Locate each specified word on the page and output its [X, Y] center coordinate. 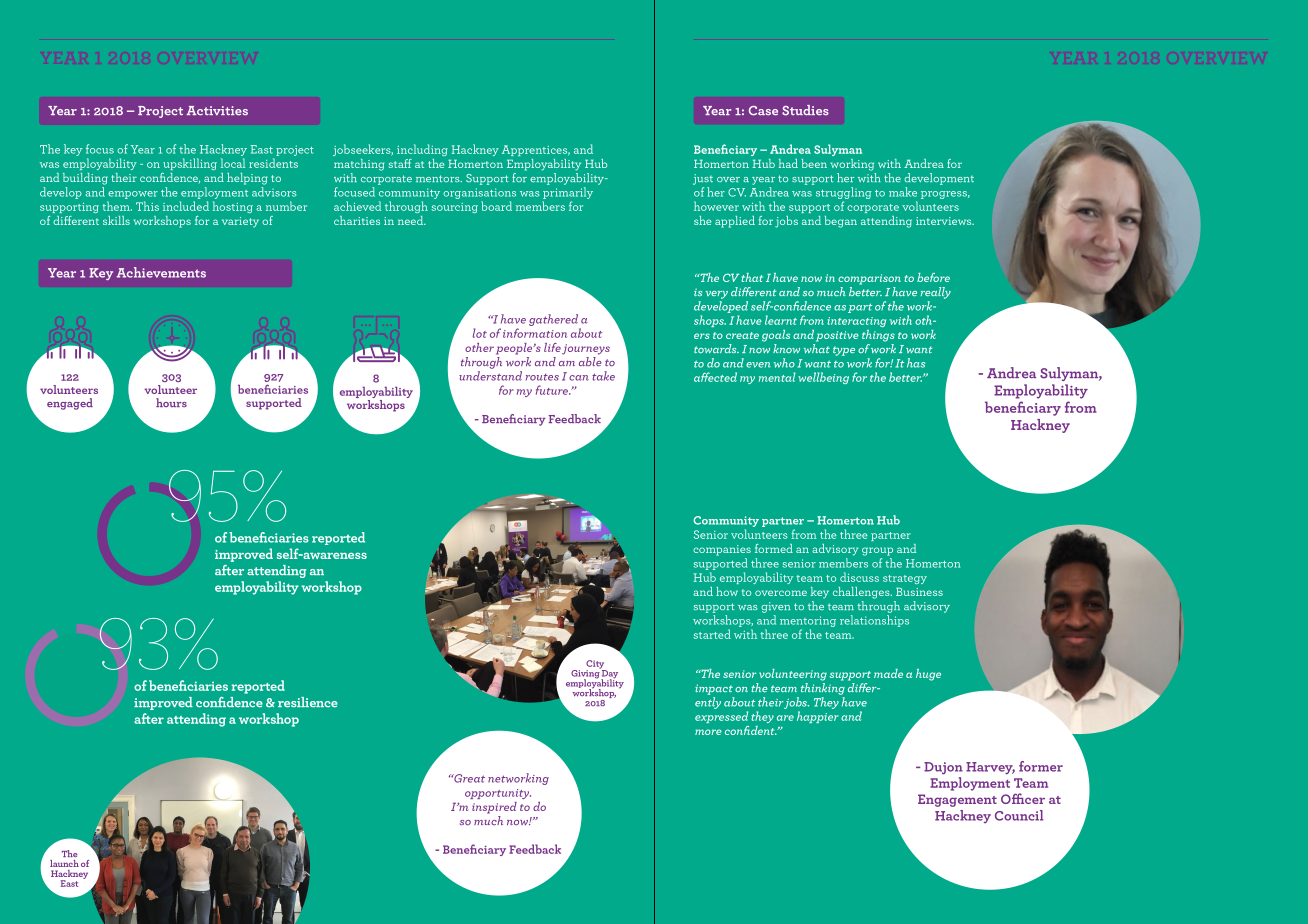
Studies [805, 110]
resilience [308, 702]
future [553, 390]
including [422, 150]
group [877, 551]
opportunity [498, 794]
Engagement [957, 800]
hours [171, 402]
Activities [217, 111]
